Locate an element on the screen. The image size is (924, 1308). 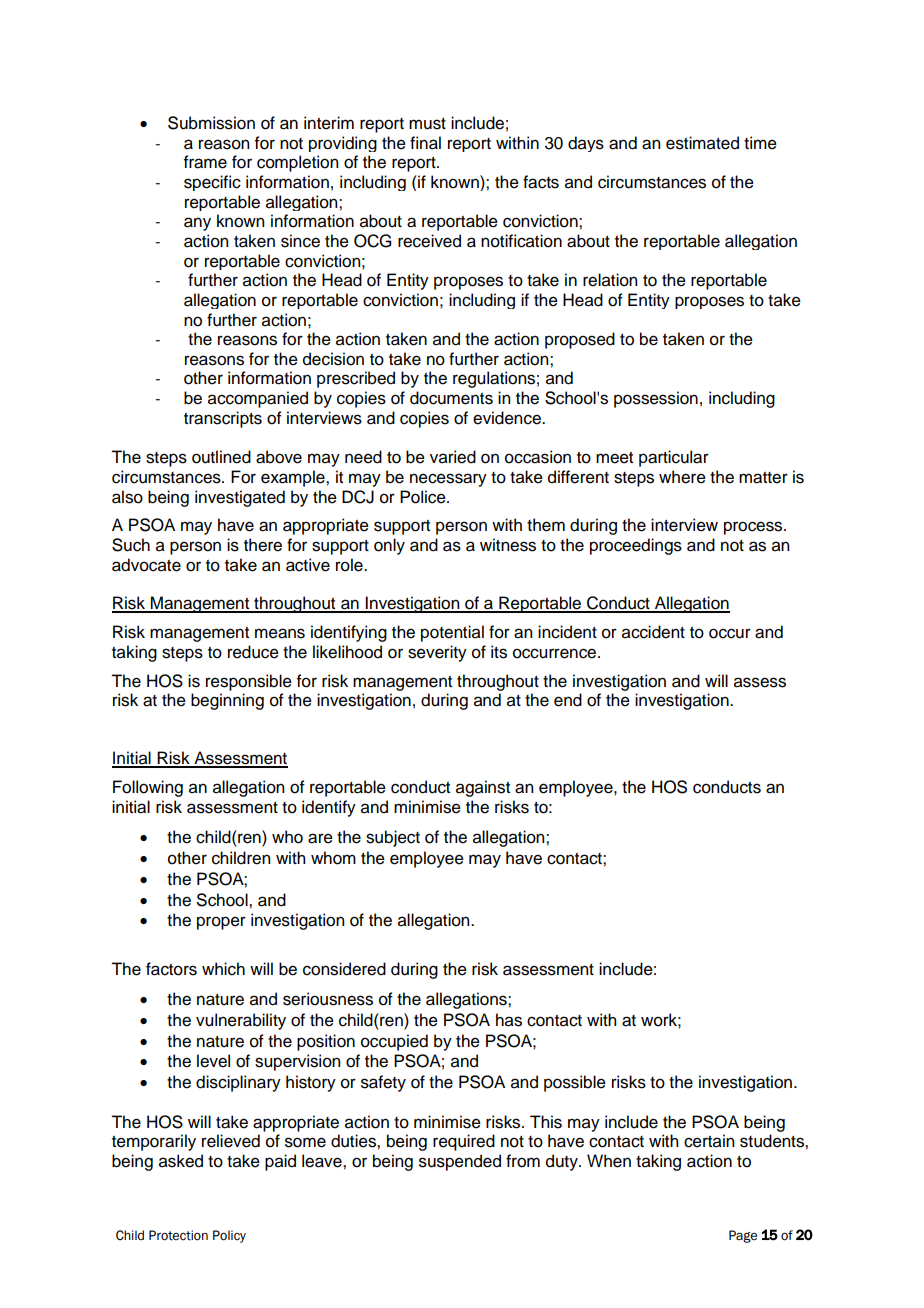
where is located at coordinates (682, 477).
